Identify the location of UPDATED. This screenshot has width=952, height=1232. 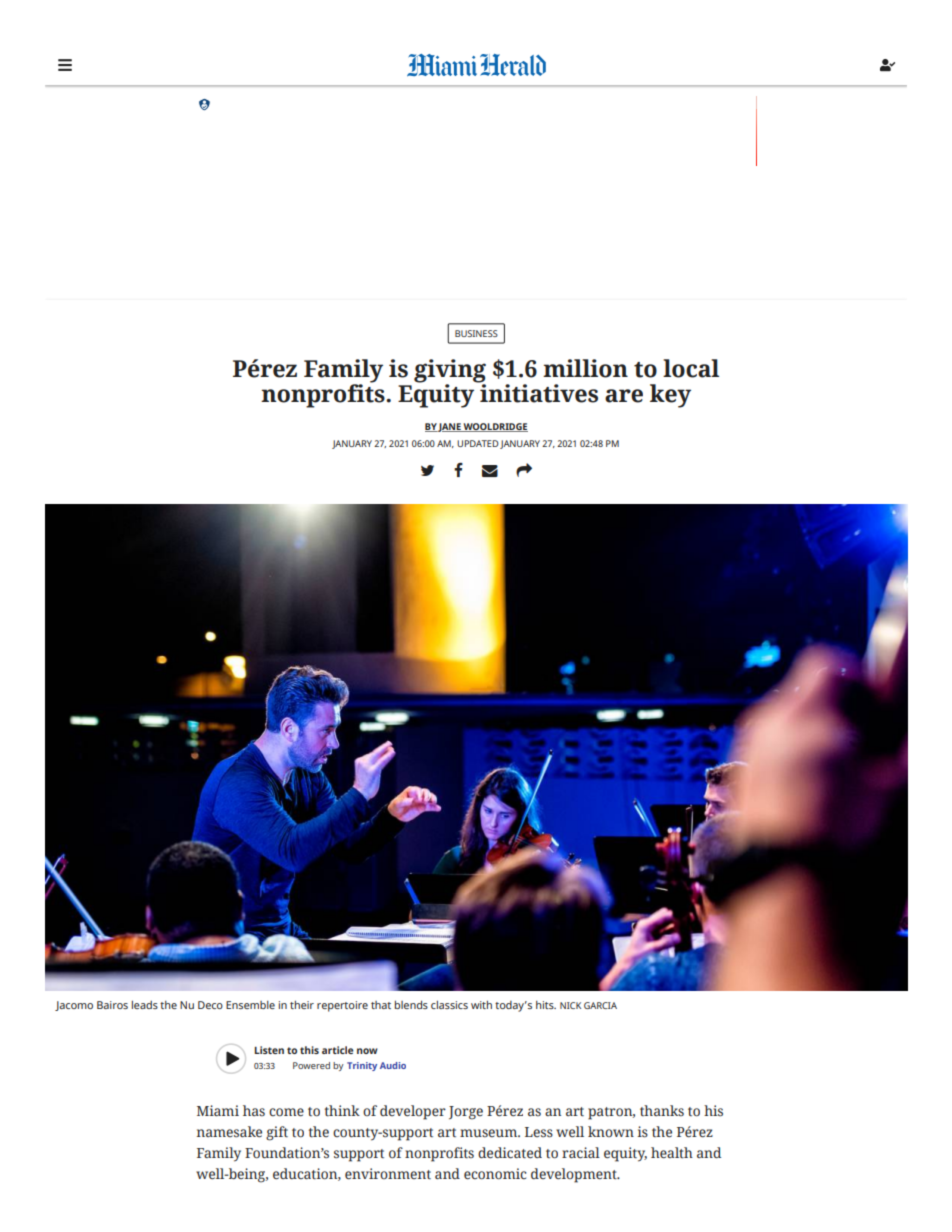
(478, 443).
